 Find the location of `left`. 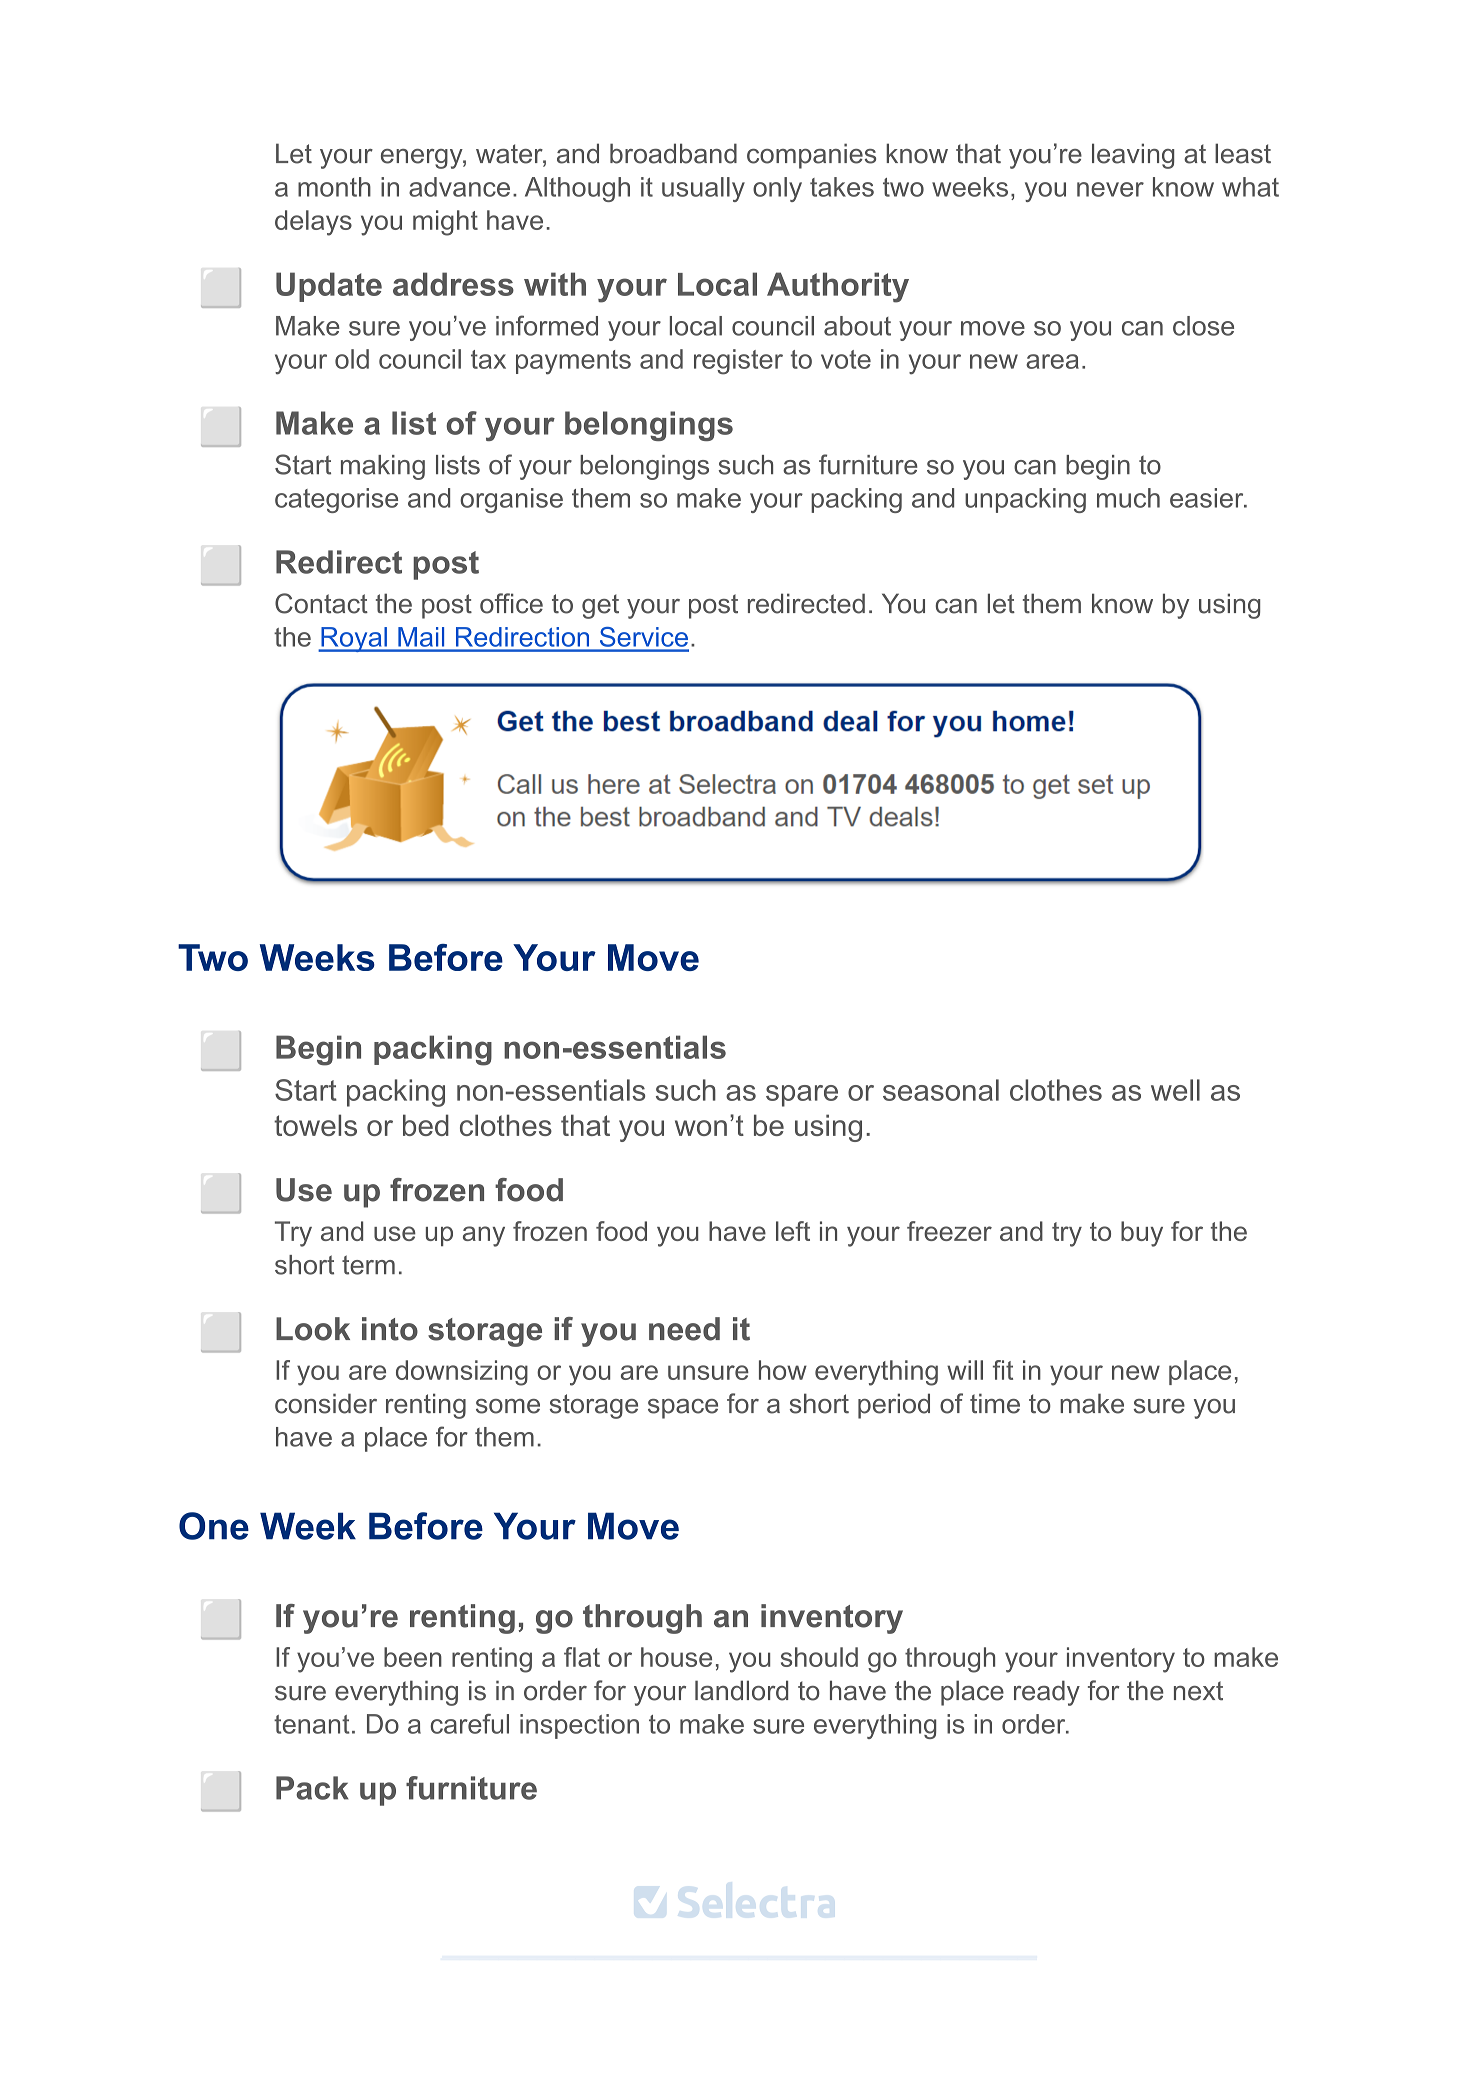

left is located at coordinates (793, 1231).
